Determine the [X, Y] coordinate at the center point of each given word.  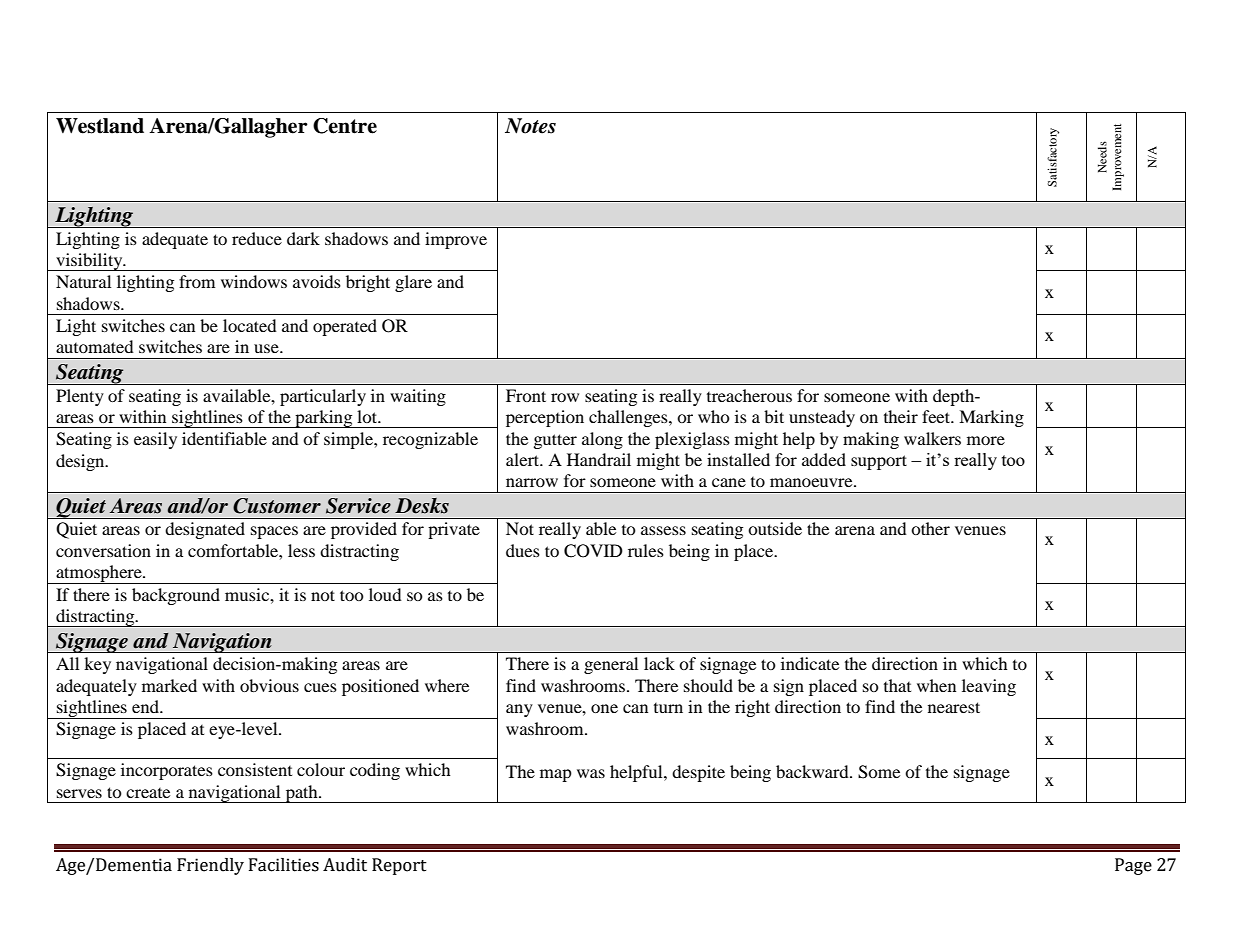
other [930, 528]
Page [1133, 866]
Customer [277, 506]
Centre [345, 126]
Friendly [210, 866]
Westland [100, 126]
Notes [530, 126]
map [556, 775]
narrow [532, 482]
